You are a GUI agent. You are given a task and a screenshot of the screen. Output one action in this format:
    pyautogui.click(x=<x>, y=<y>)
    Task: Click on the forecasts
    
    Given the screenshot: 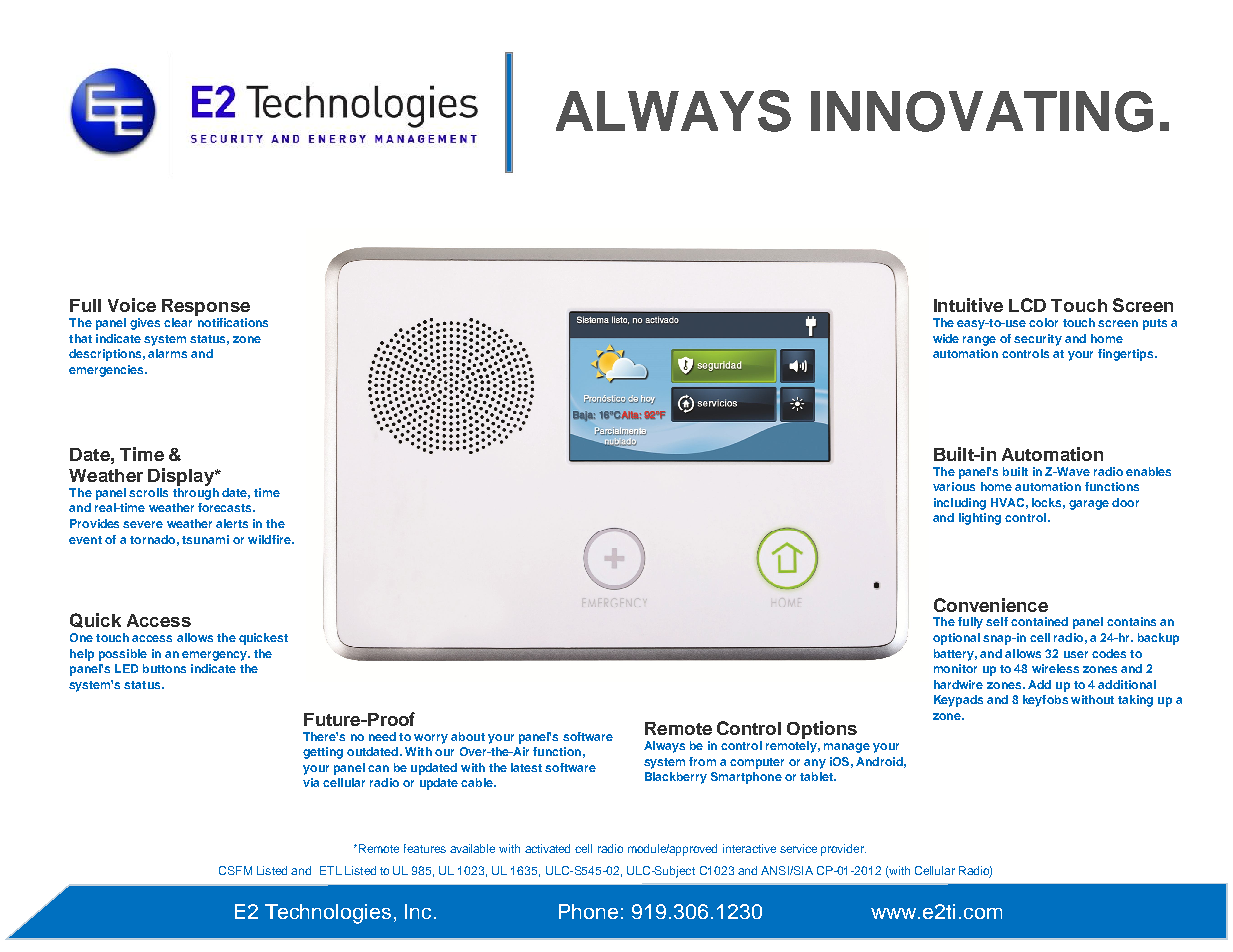 What is the action you would take?
    pyautogui.click(x=226, y=507)
